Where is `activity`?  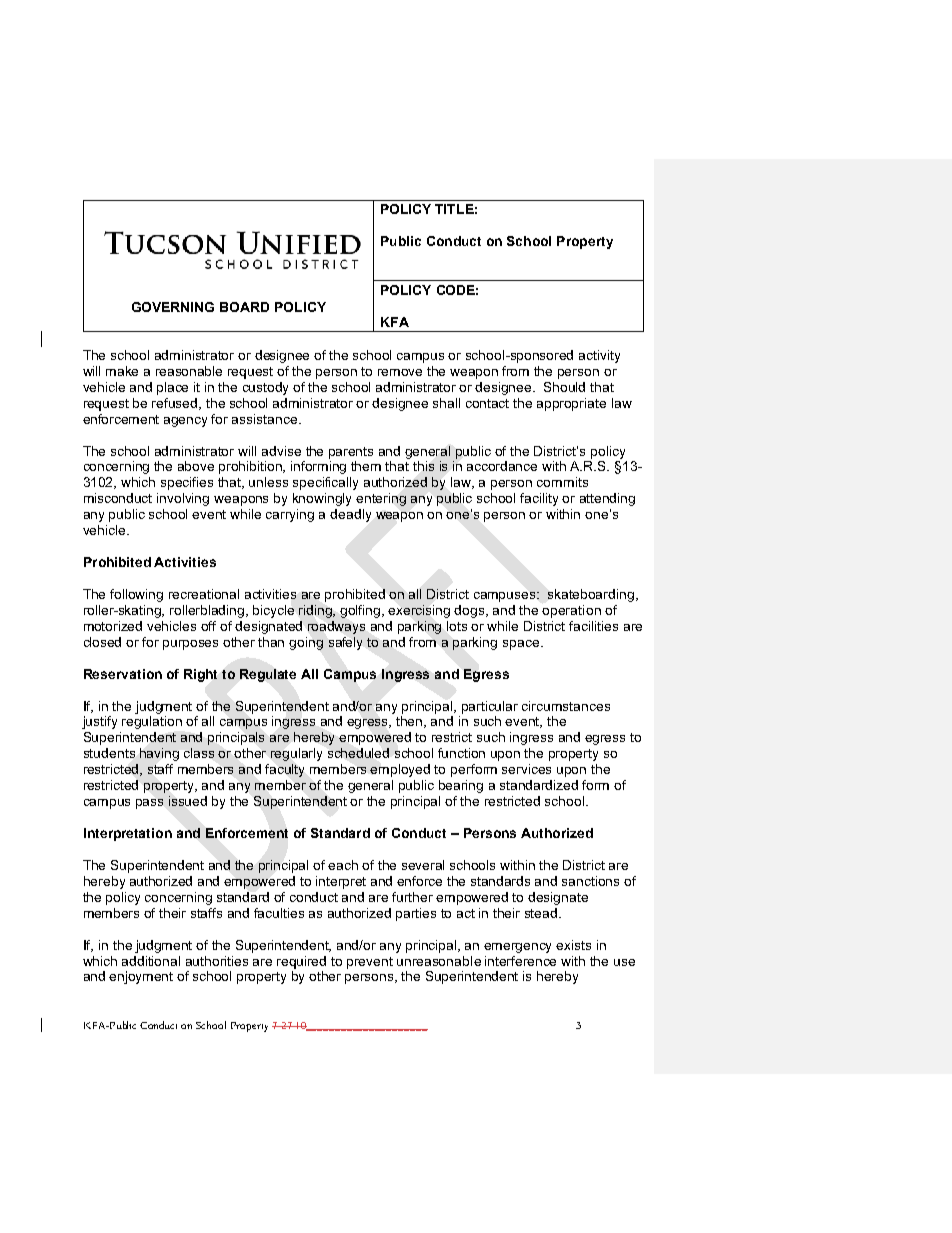 activity is located at coordinates (599, 356).
